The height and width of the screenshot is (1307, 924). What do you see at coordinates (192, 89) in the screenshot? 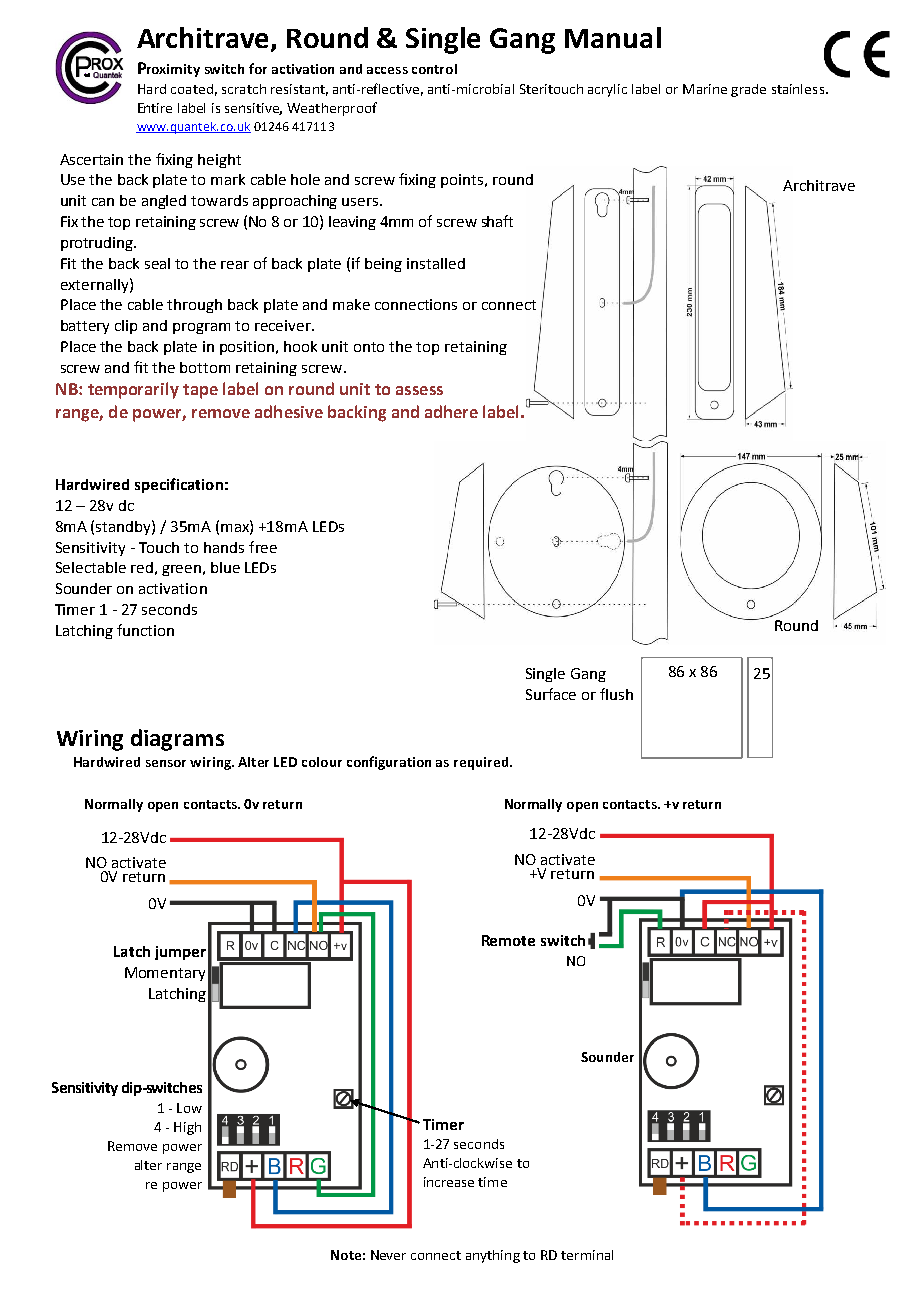
I see `coated` at bounding box center [192, 89].
